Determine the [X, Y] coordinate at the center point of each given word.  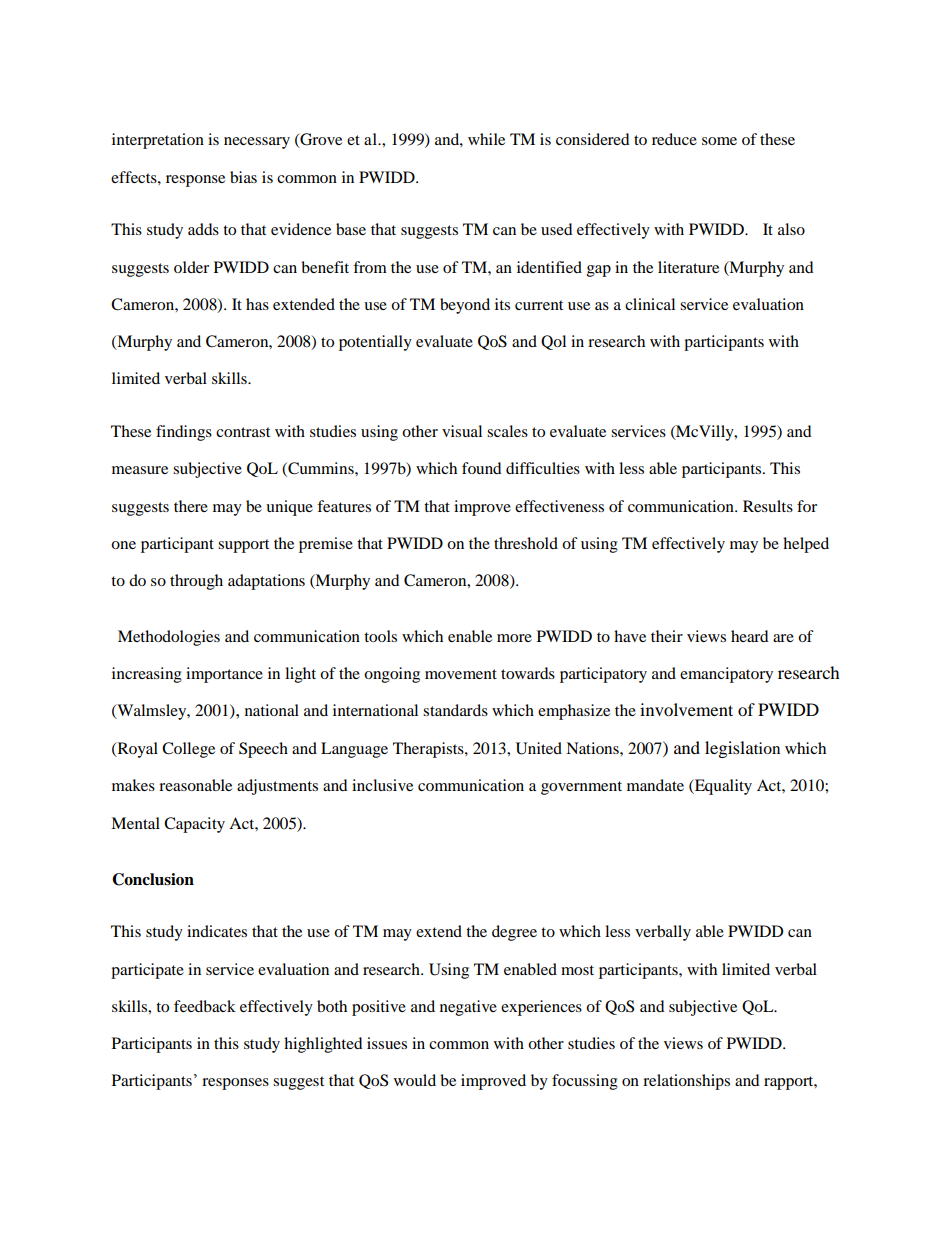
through [196, 582]
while [486, 139]
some [719, 141]
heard [750, 636]
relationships [686, 1082]
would [415, 1080]
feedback [205, 1006]
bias [243, 177]
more [514, 638]
